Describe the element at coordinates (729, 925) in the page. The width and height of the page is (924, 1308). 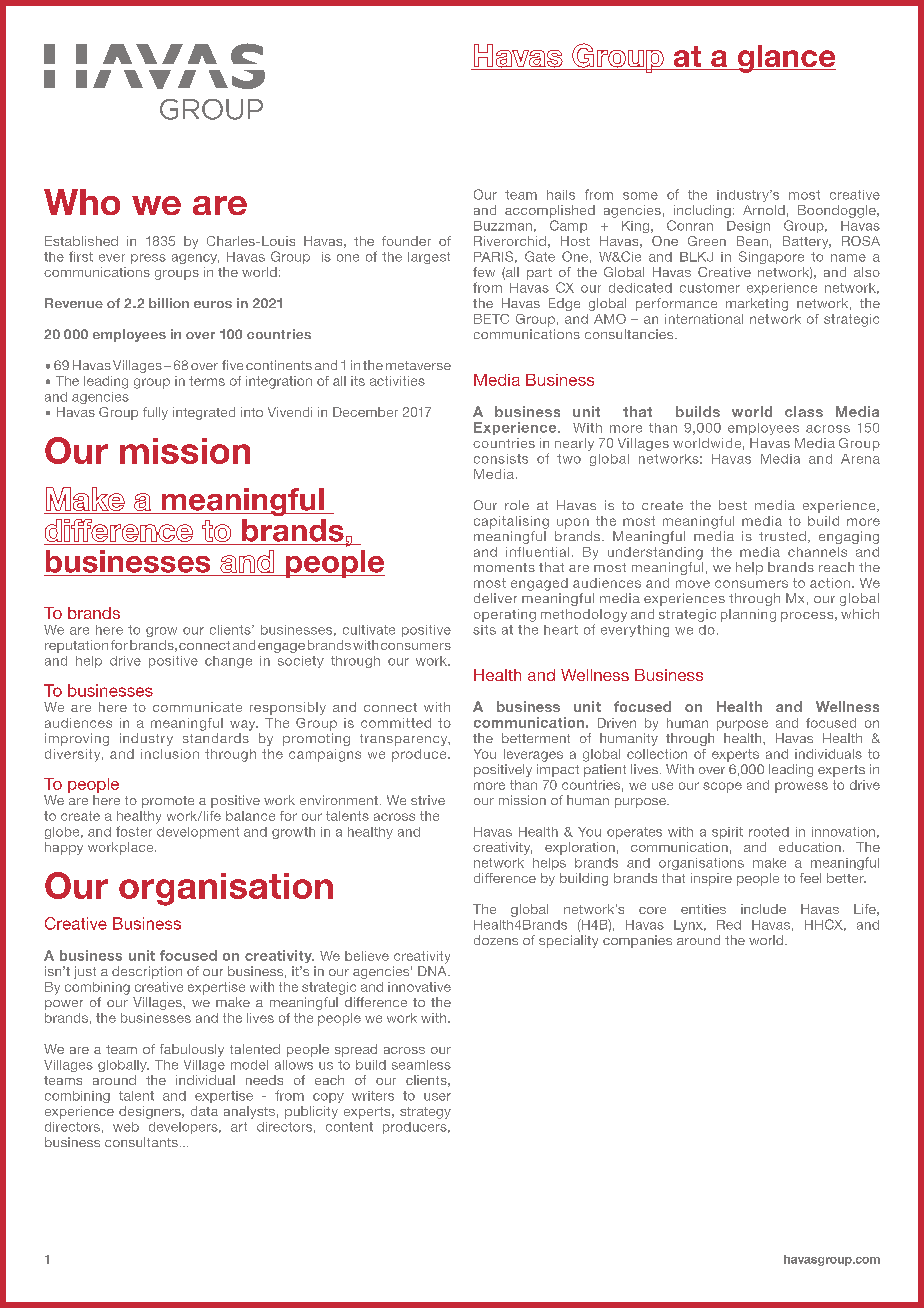
I see `Red` at that location.
